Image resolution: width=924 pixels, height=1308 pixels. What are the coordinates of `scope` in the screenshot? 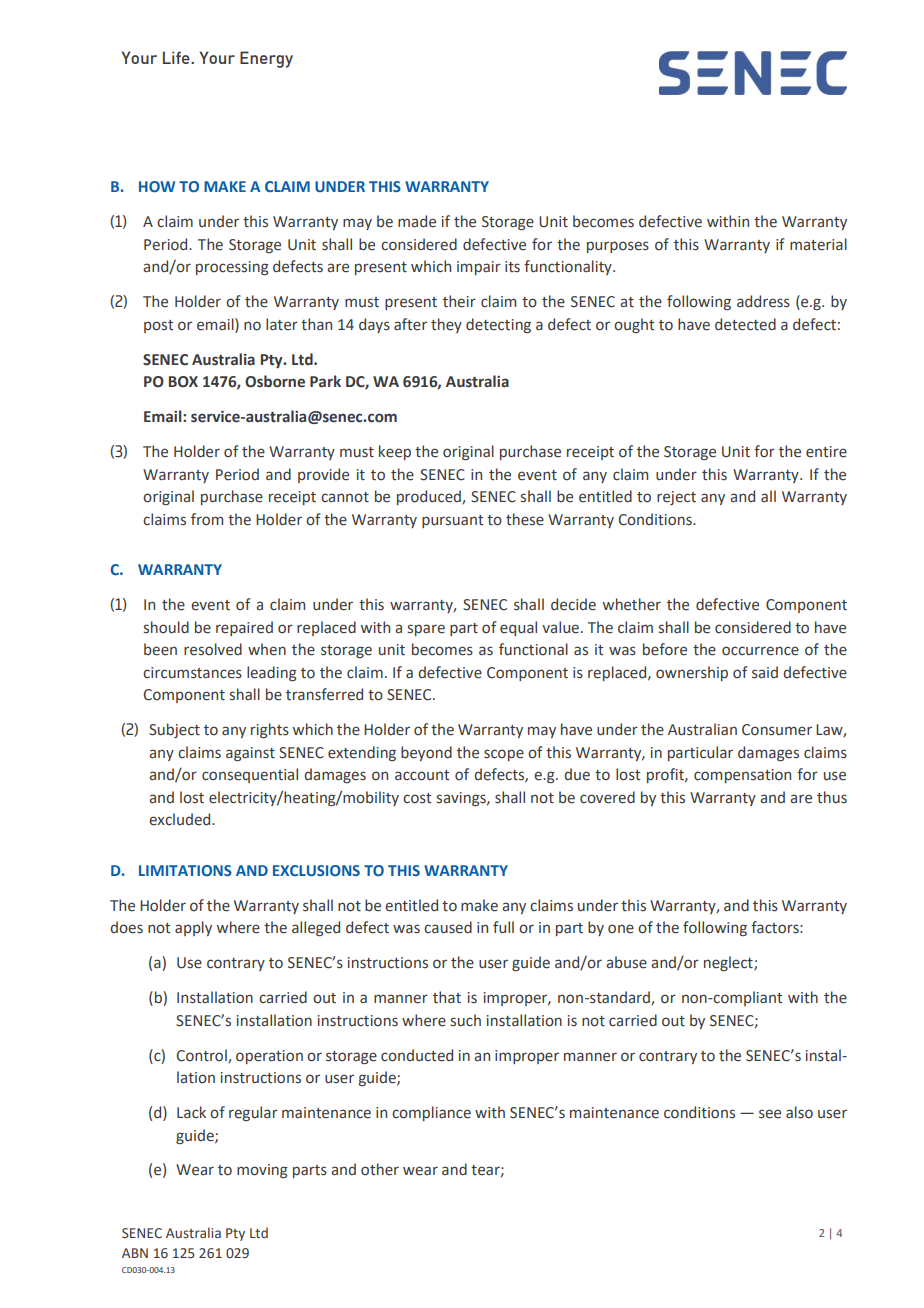 It's located at (504, 755).
